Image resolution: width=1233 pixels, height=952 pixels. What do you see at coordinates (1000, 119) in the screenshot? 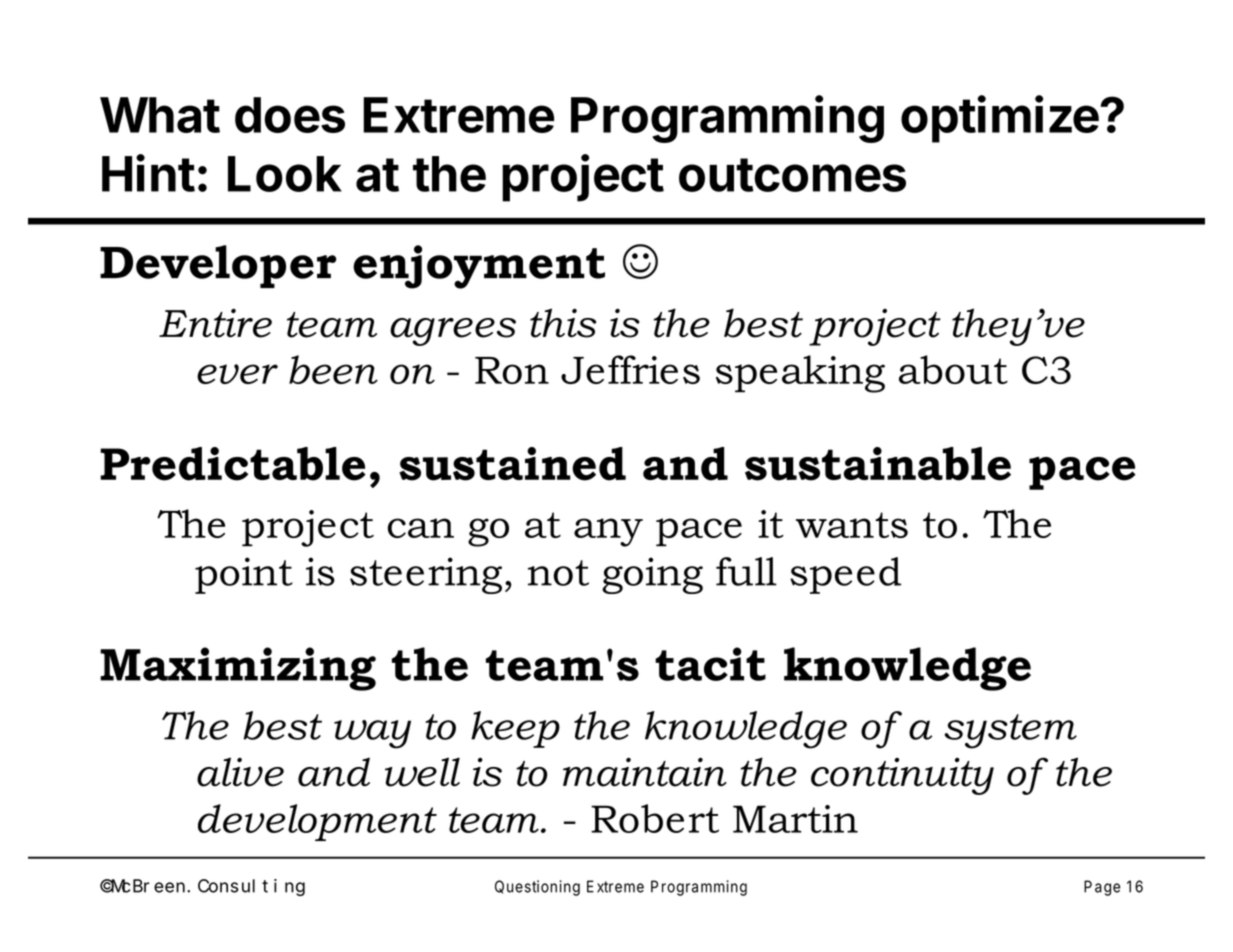
I see `optimize` at bounding box center [1000, 119].
